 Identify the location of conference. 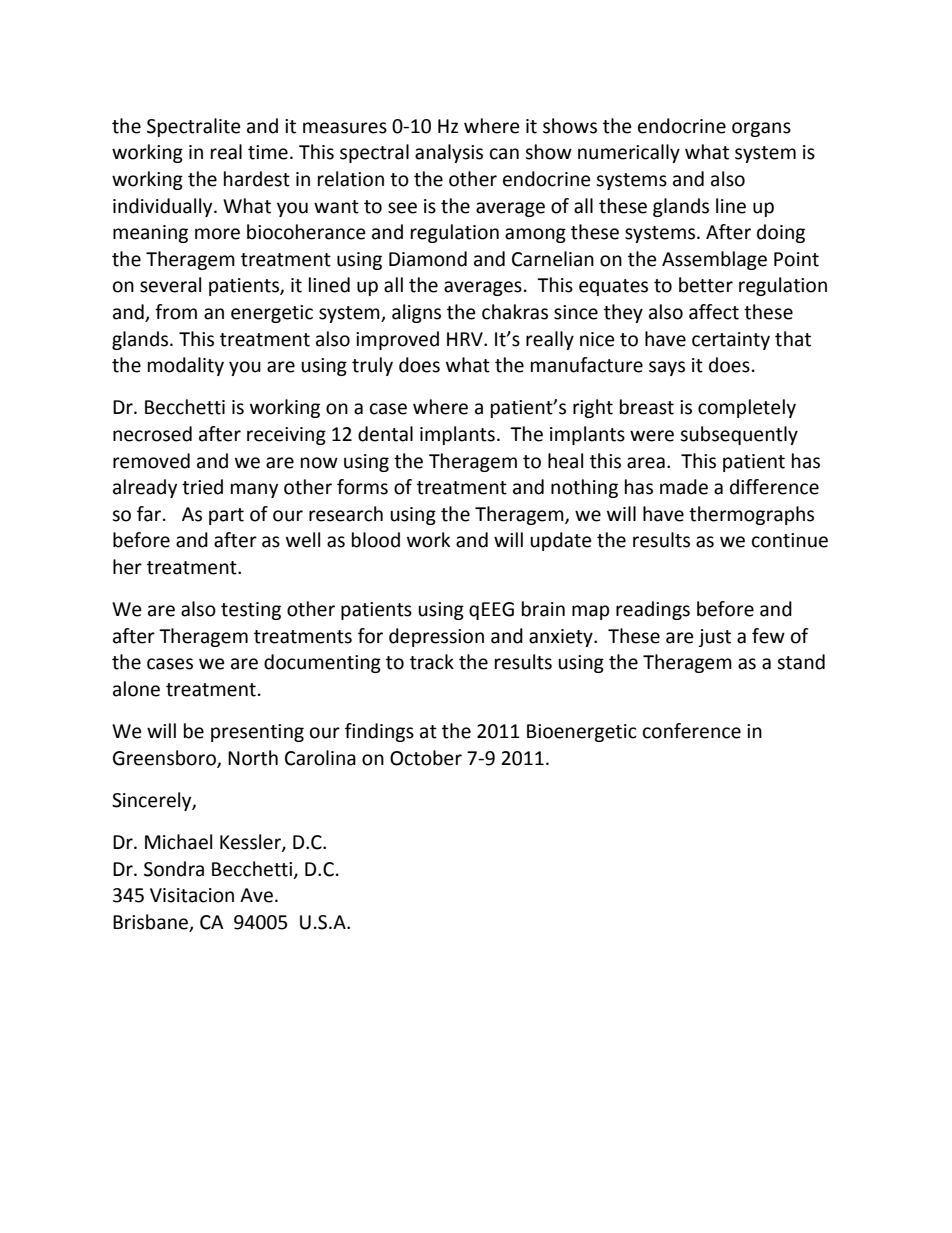
(692, 731).
